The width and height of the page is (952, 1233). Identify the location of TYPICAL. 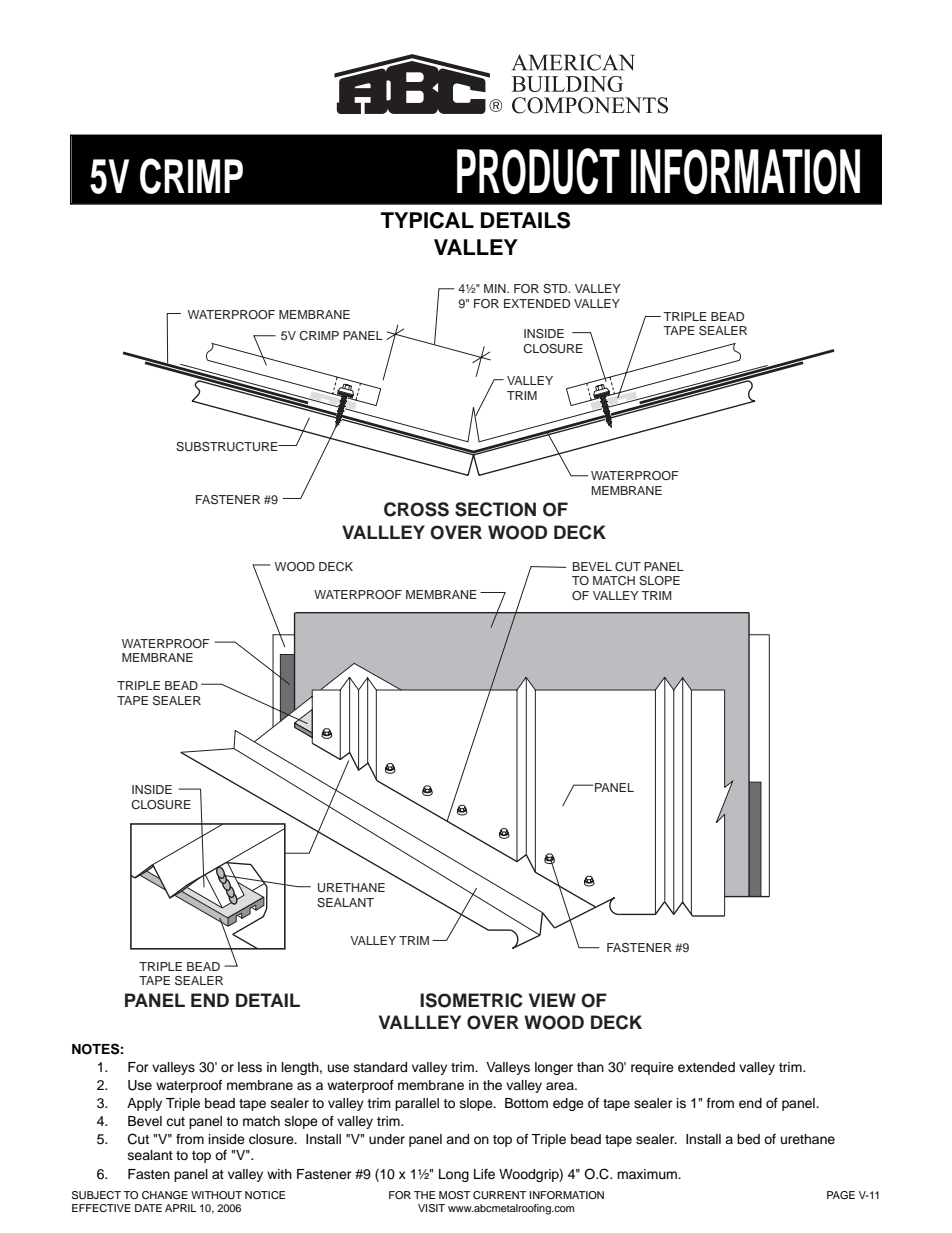
(427, 220).
